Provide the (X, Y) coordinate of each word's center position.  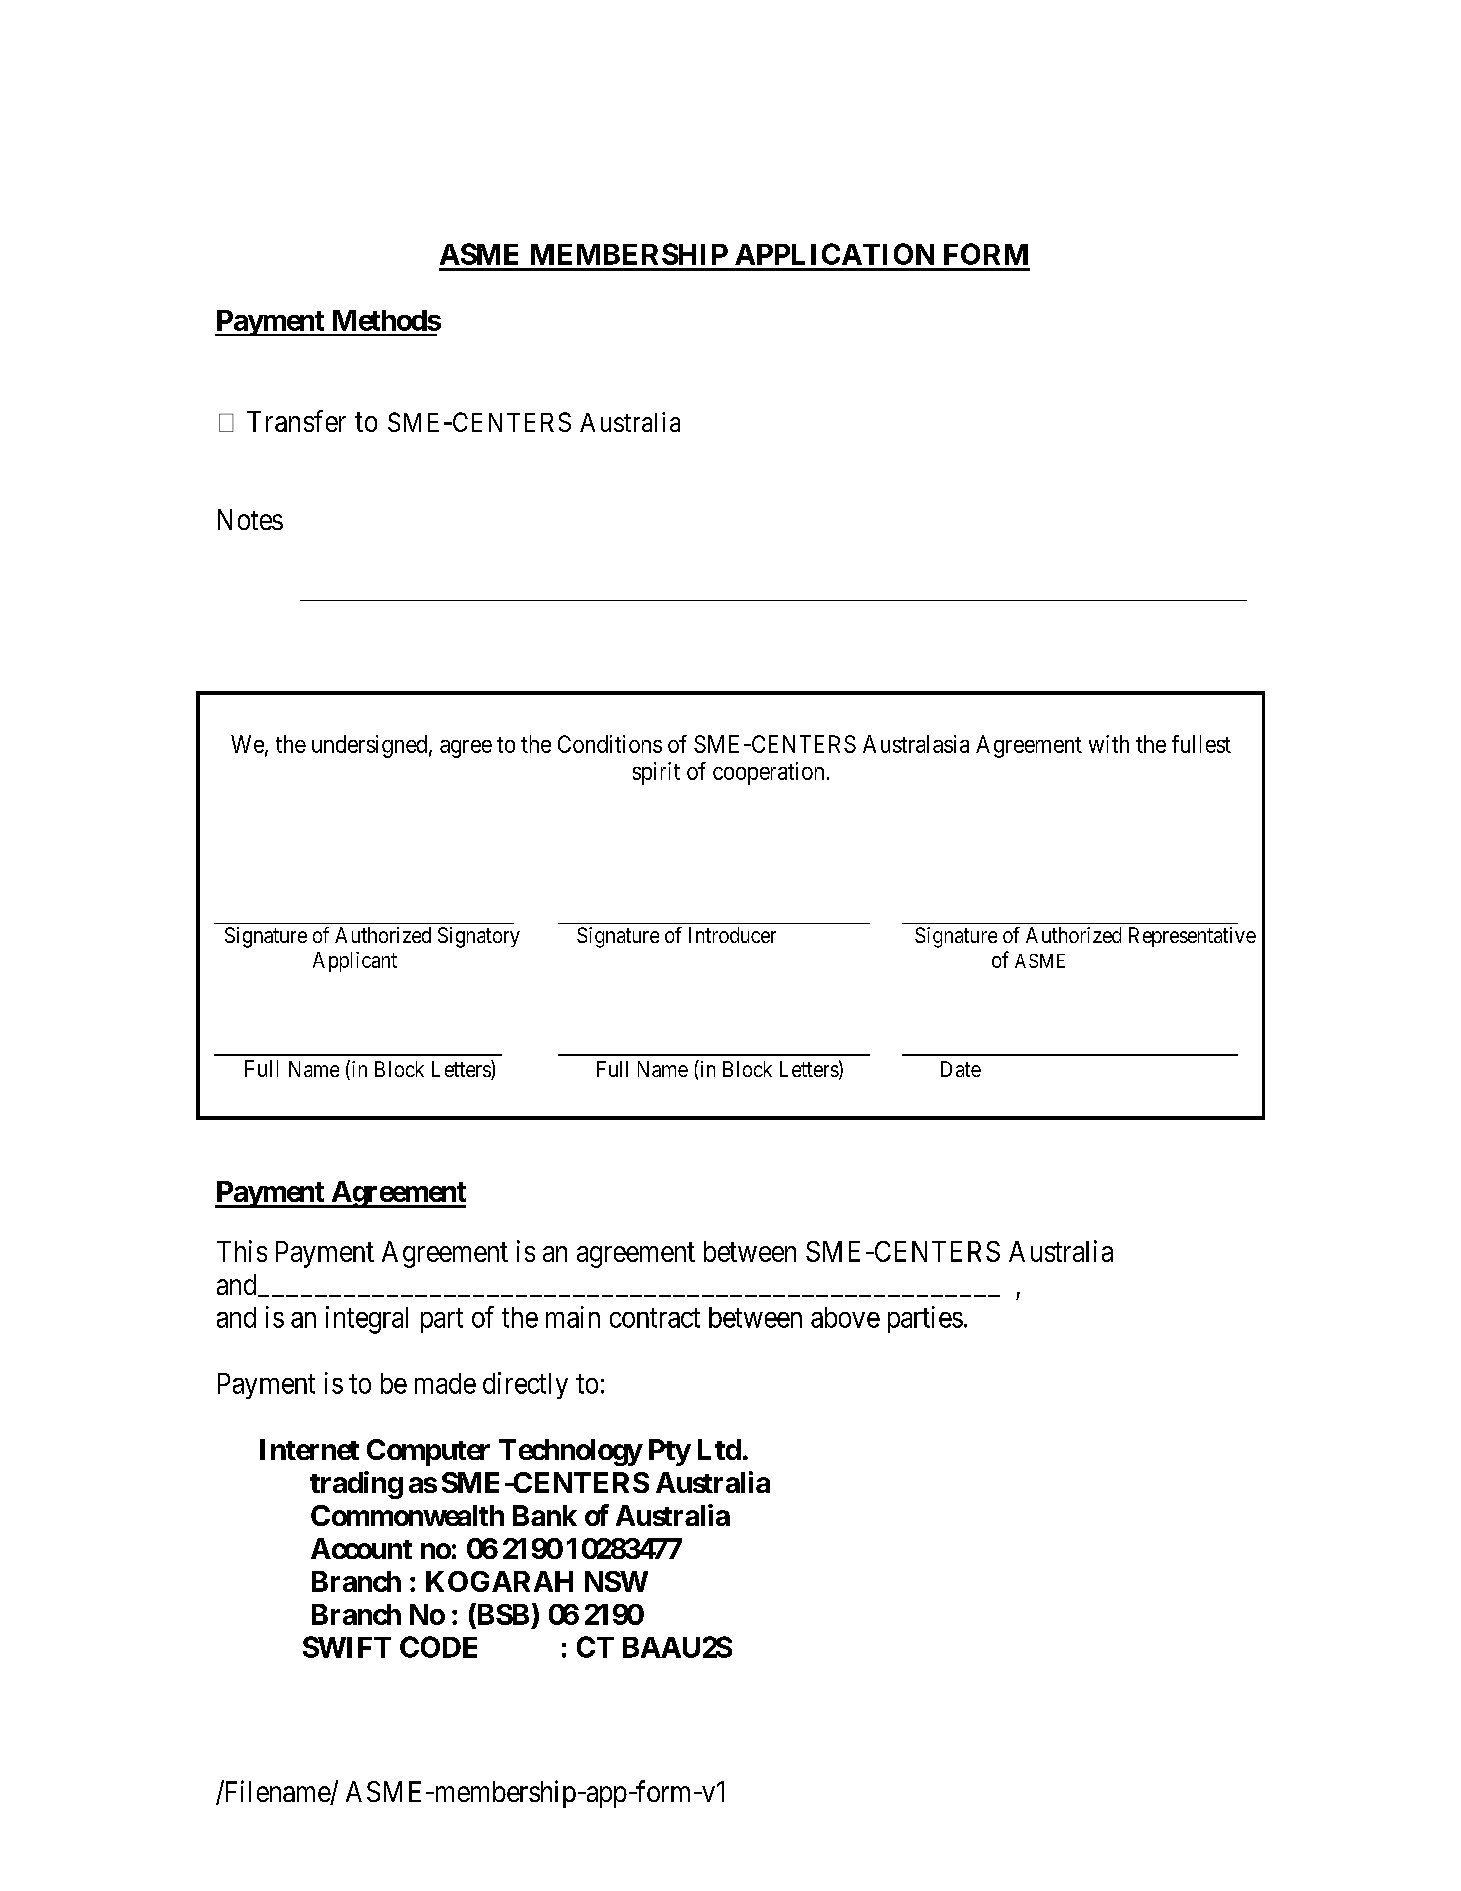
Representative (1192, 937)
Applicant (355, 962)
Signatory (479, 937)
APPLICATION (834, 254)
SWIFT (347, 1647)
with (1109, 744)
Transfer (296, 421)
